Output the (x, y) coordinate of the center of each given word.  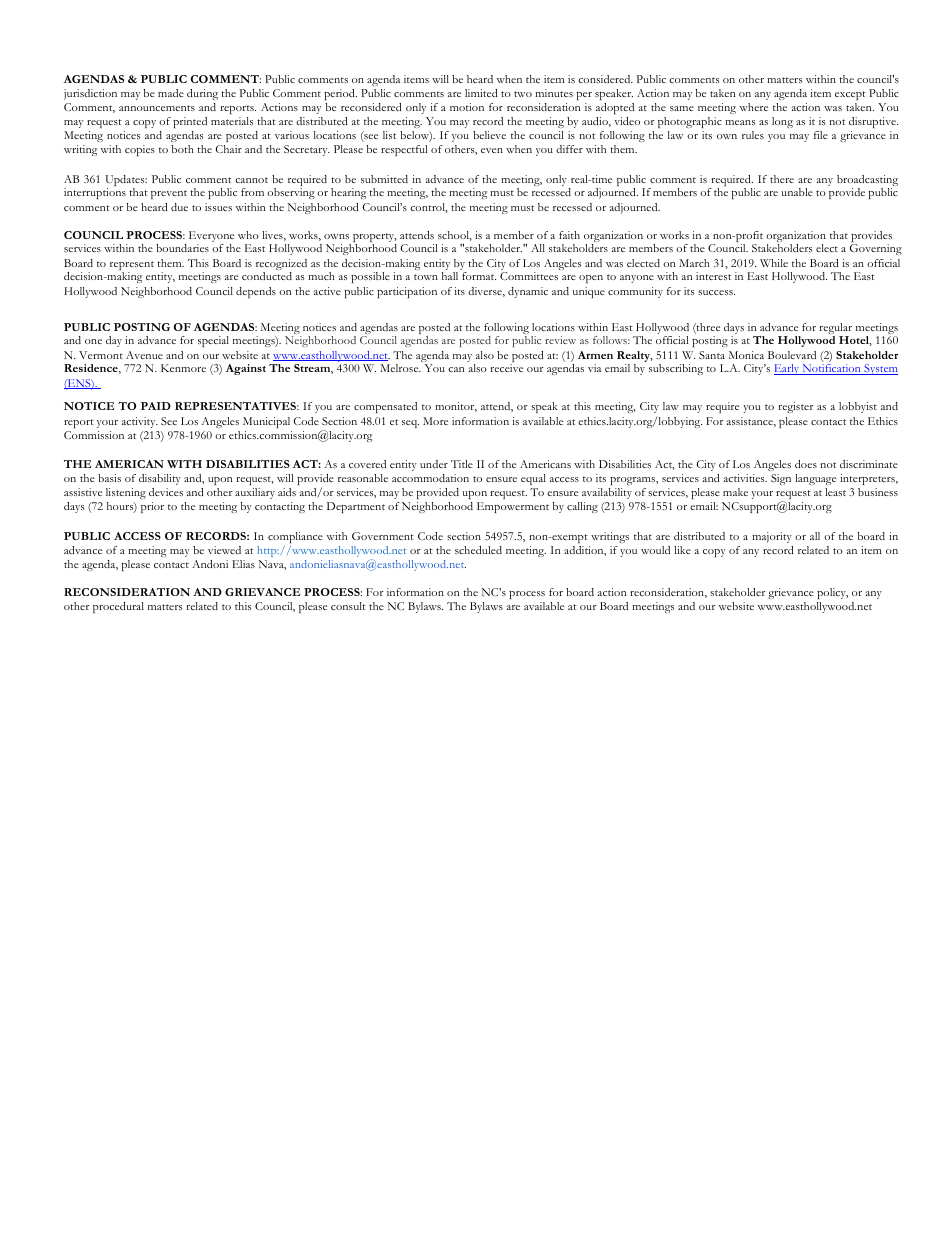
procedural (118, 607)
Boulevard (792, 355)
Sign (781, 479)
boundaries (182, 248)
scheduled (478, 550)
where (754, 107)
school (455, 236)
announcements (157, 108)
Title (462, 464)
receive (506, 368)
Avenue (144, 355)
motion (467, 107)
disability (160, 479)
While (774, 263)
